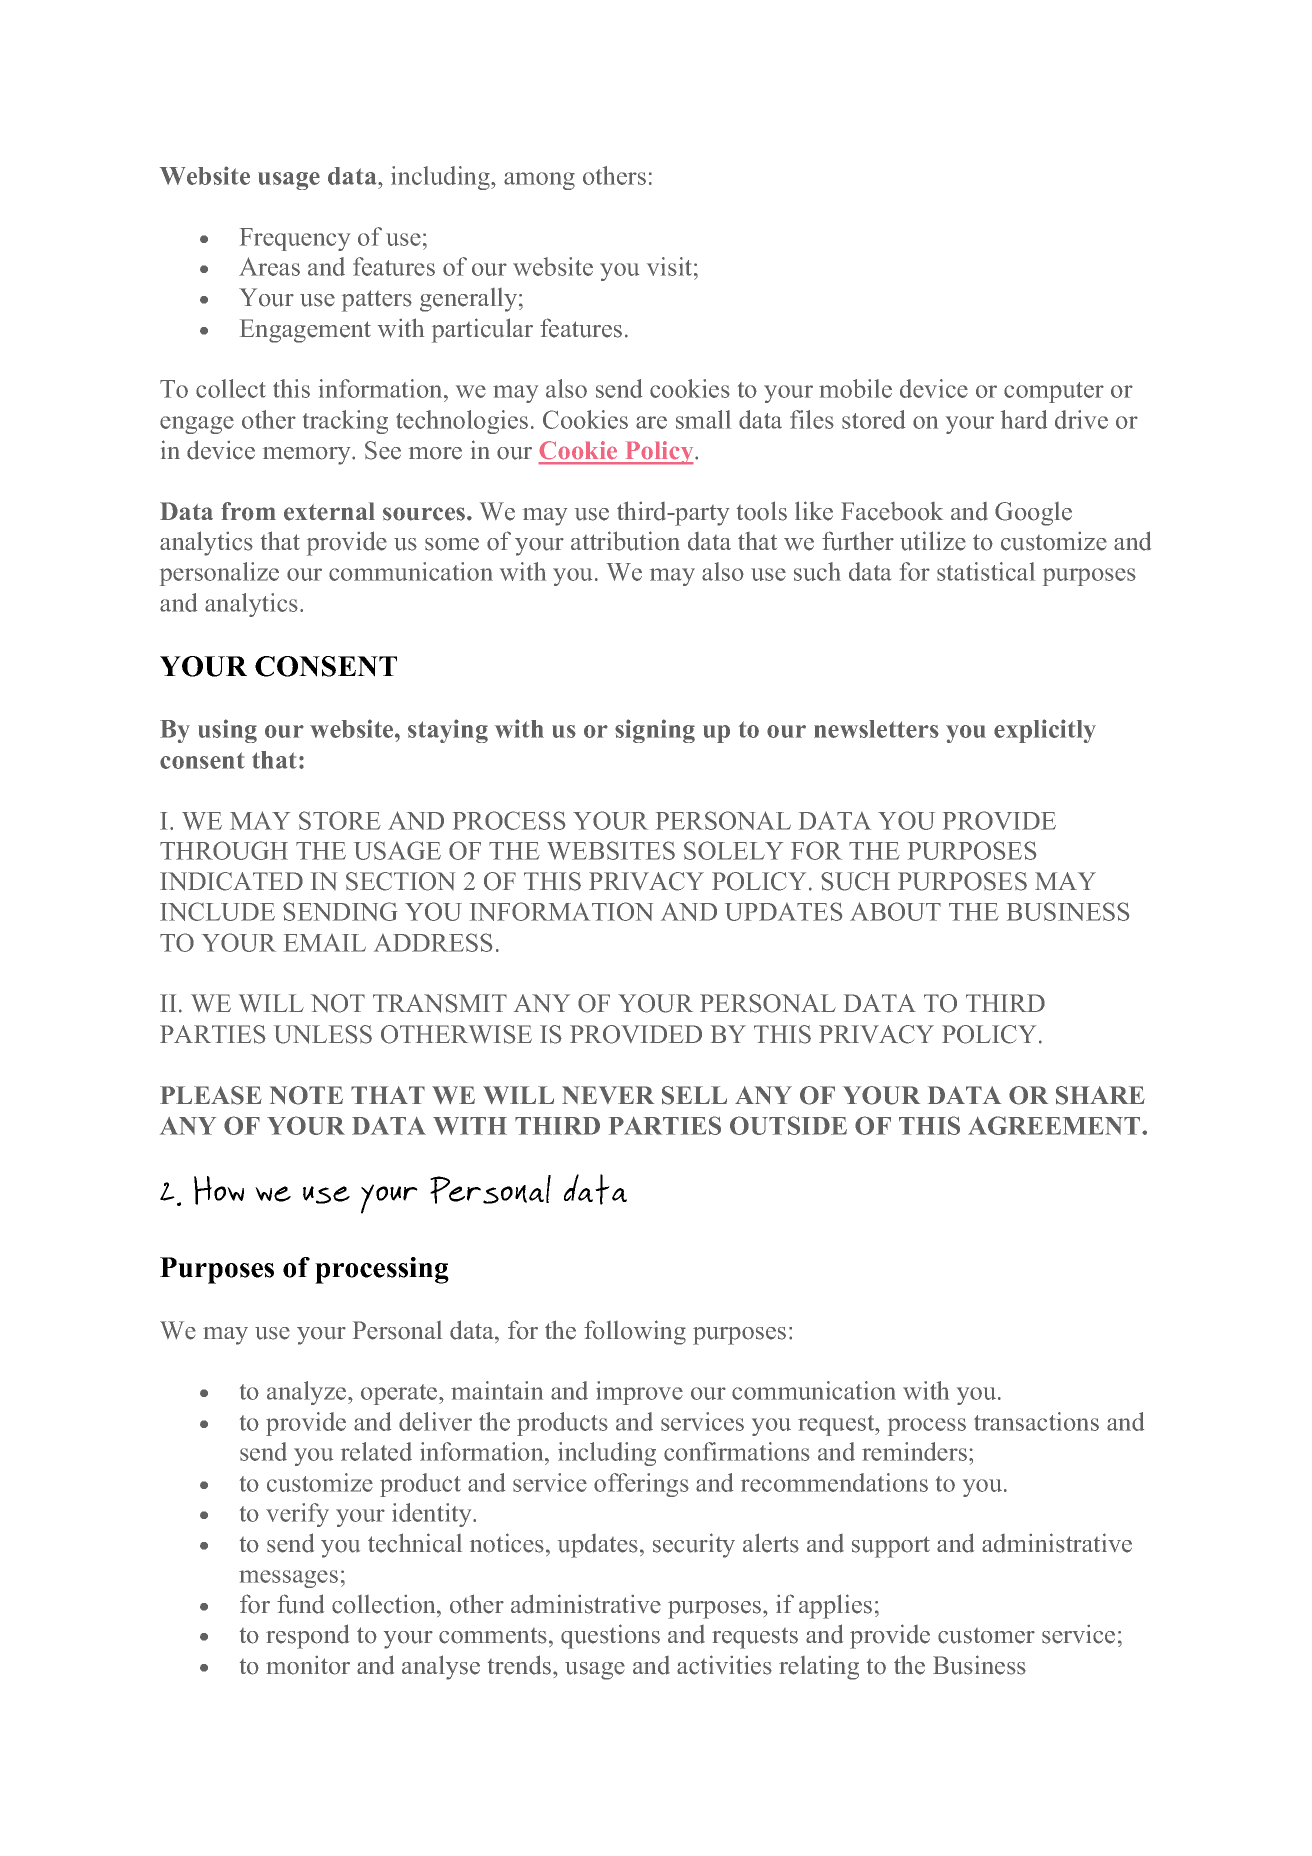 The height and width of the screenshot is (1856, 1312). Describe the element at coordinates (733, 850) in the screenshot. I see `SOLELY` at that location.
